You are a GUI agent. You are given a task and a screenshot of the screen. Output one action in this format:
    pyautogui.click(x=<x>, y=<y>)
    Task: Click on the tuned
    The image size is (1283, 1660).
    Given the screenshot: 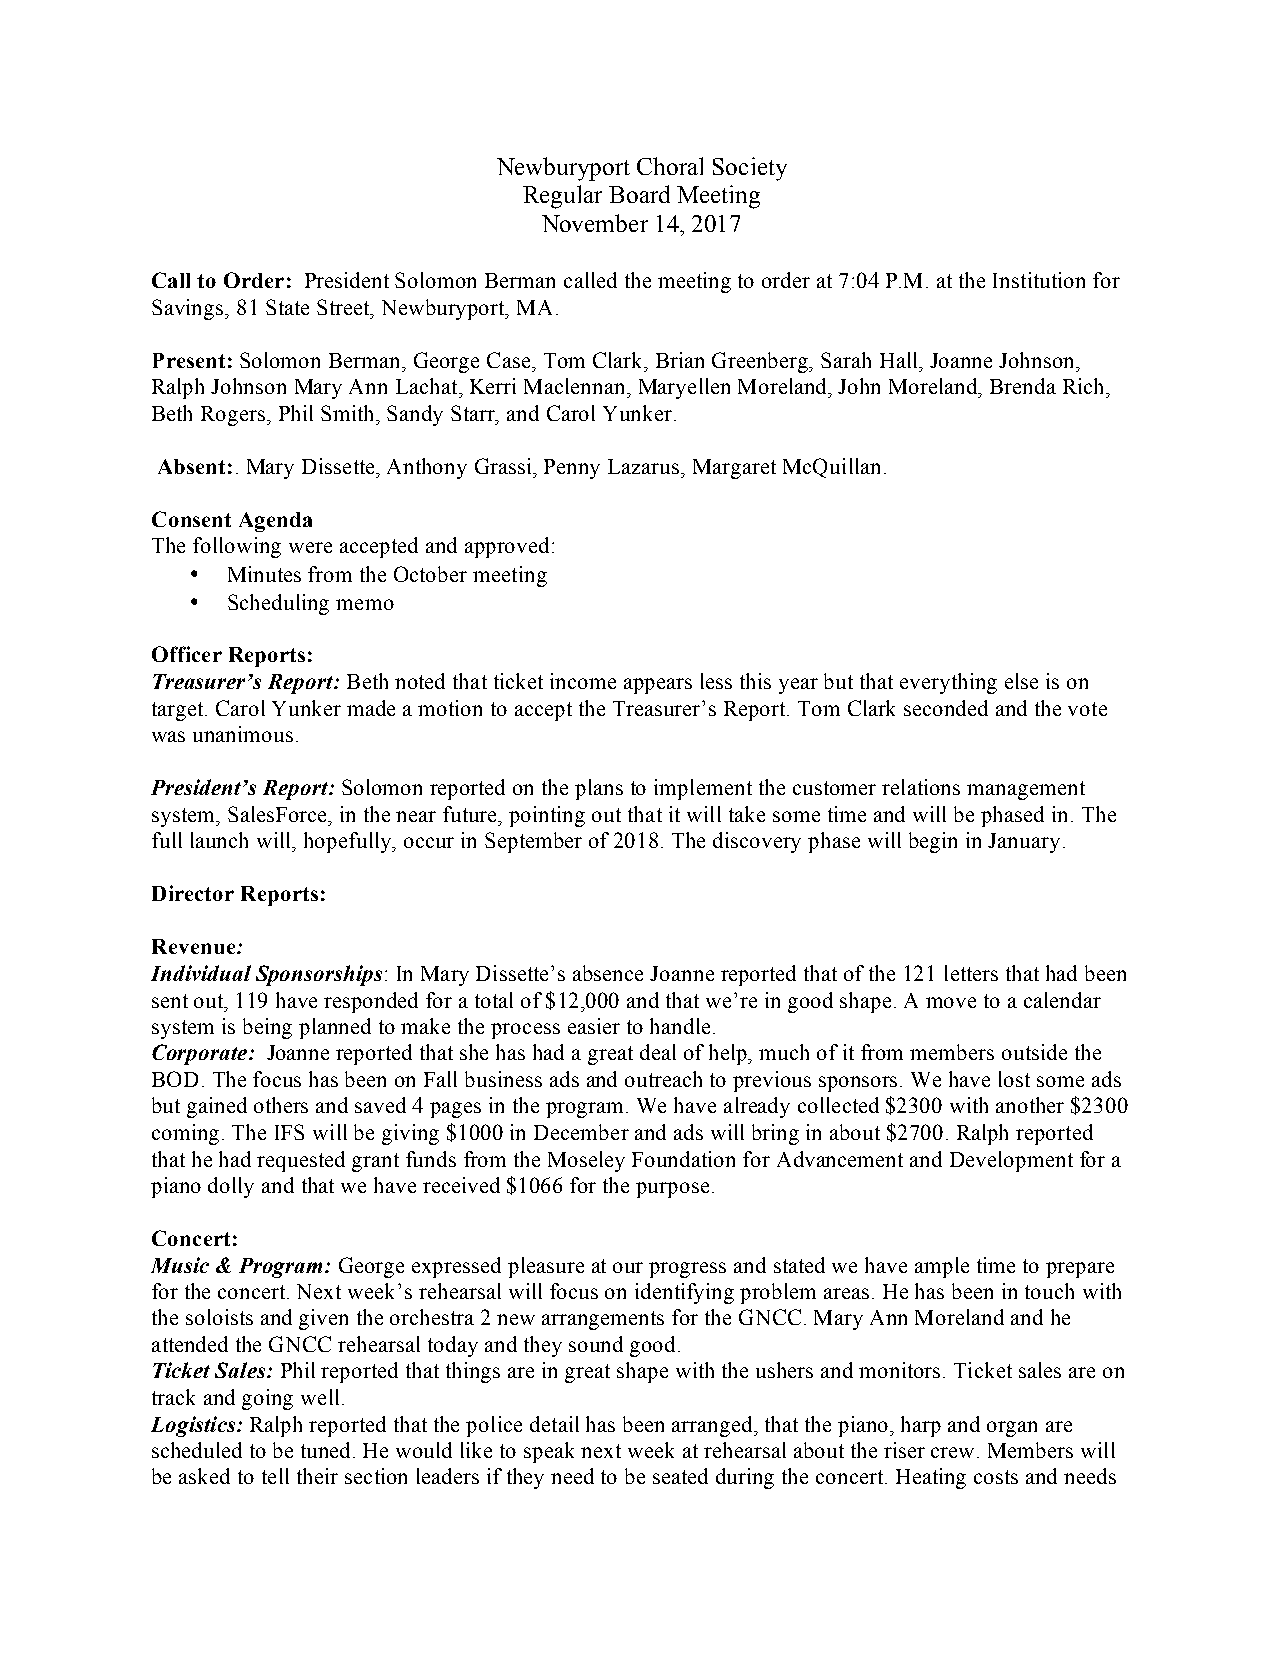 What is the action you would take?
    pyautogui.click(x=327, y=1450)
